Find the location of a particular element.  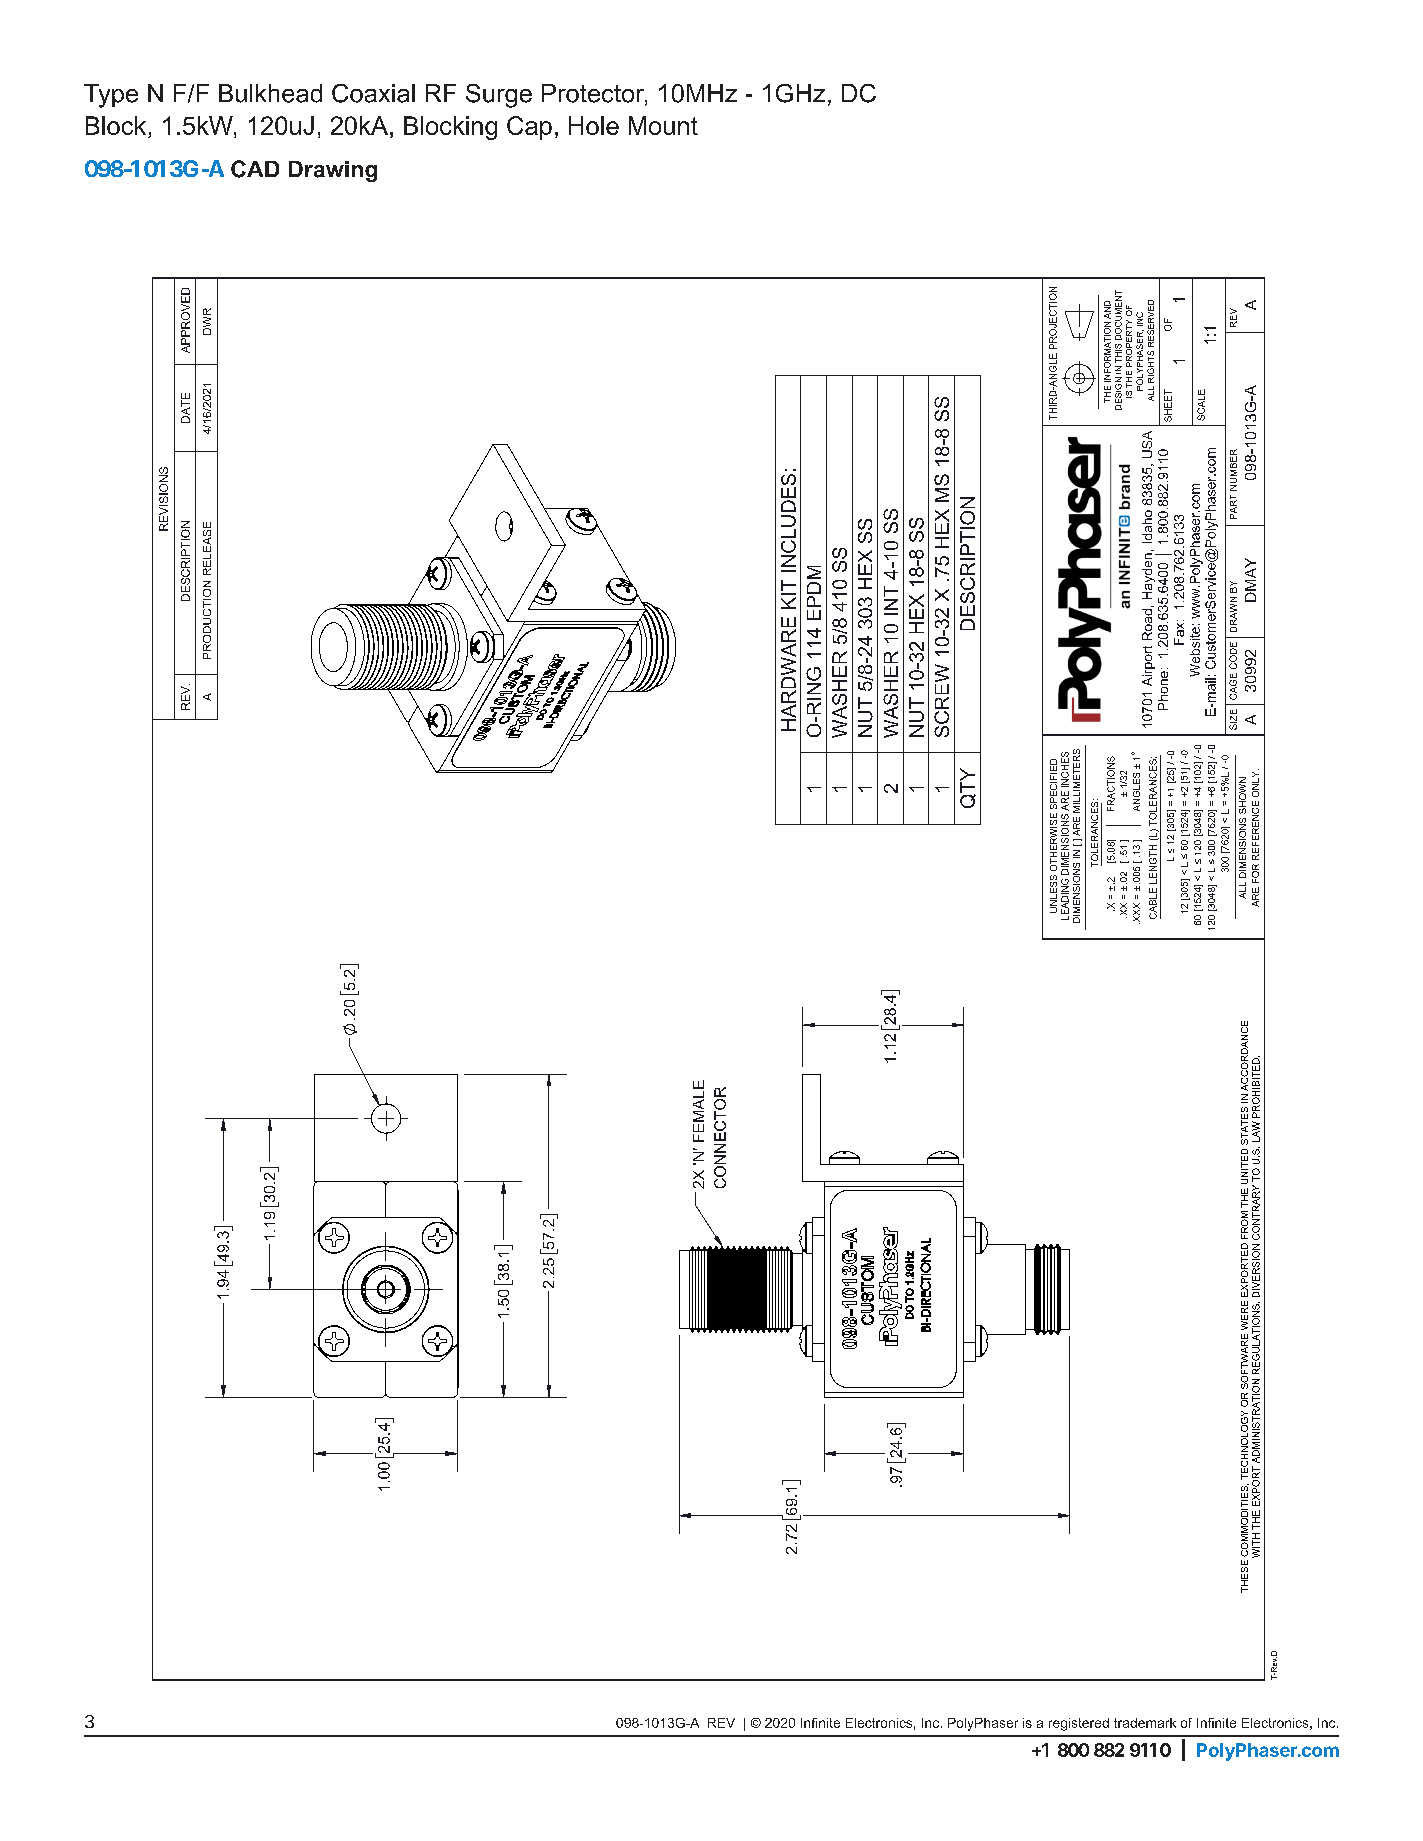

CAD is located at coordinates (255, 169).
